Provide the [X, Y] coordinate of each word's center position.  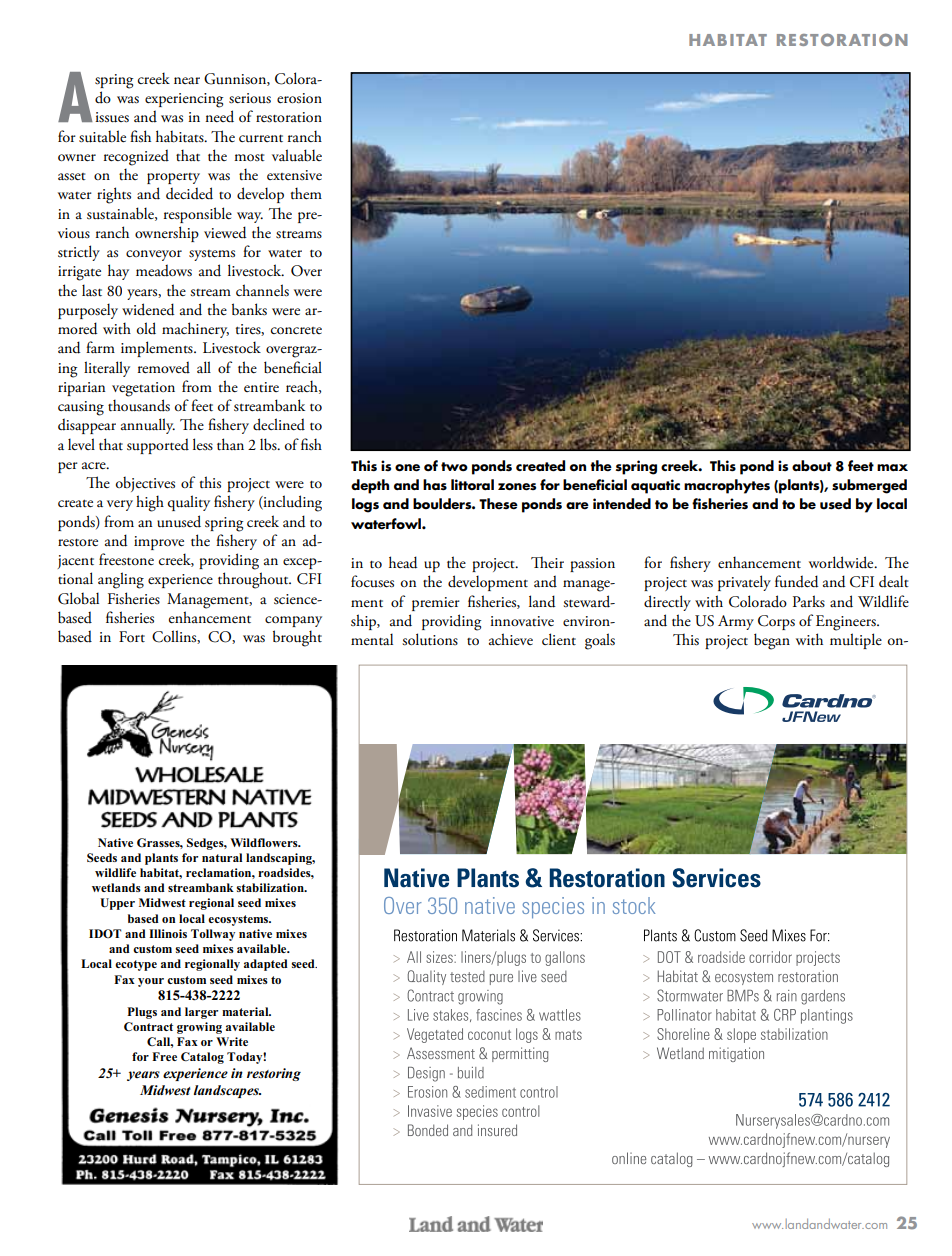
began [772, 641]
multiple [856, 641]
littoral [472, 484]
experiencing [184, 100]
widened [148, 309]
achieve [511, 639]
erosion [299, 98]
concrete [296, 331]
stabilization [271, 887]
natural [222, 857]
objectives [145, 484]
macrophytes [727, 486]
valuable [297, 155]
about [812, 466]
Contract [148, 1026]
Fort [132, 636]
